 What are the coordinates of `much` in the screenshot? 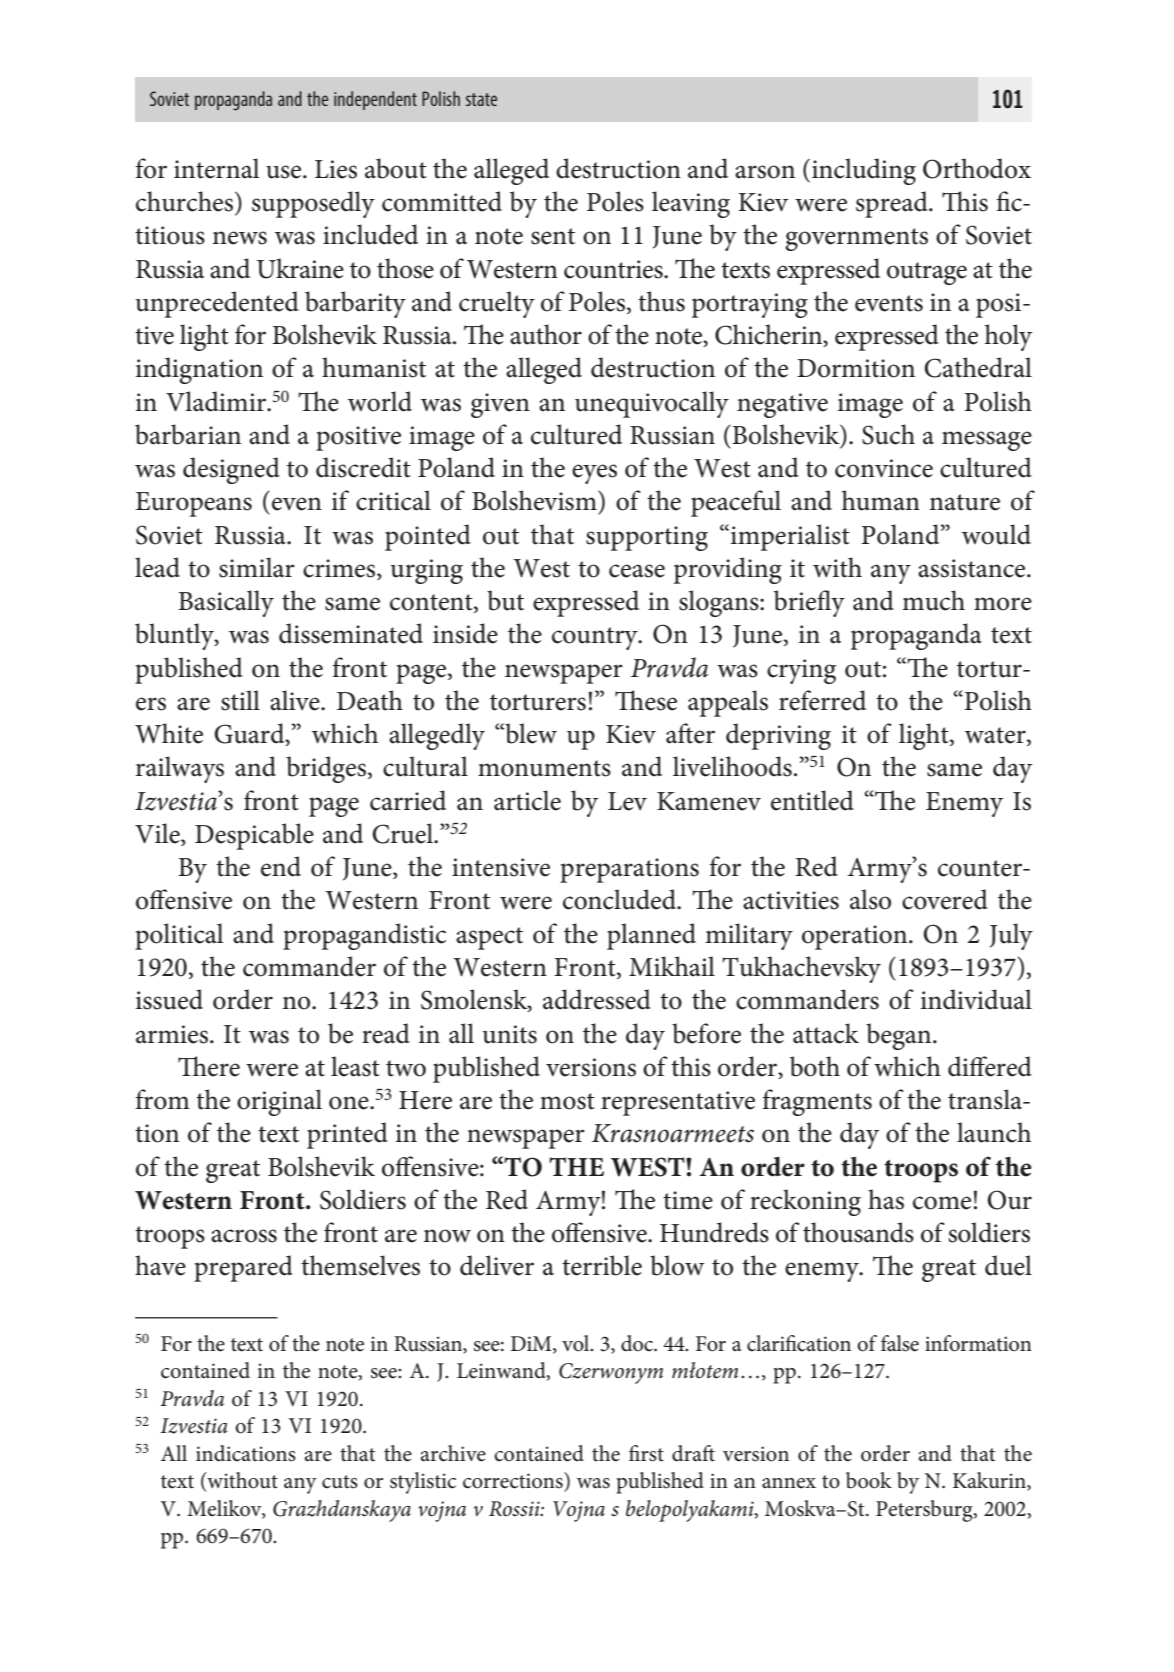 It's located at (933, 600).
